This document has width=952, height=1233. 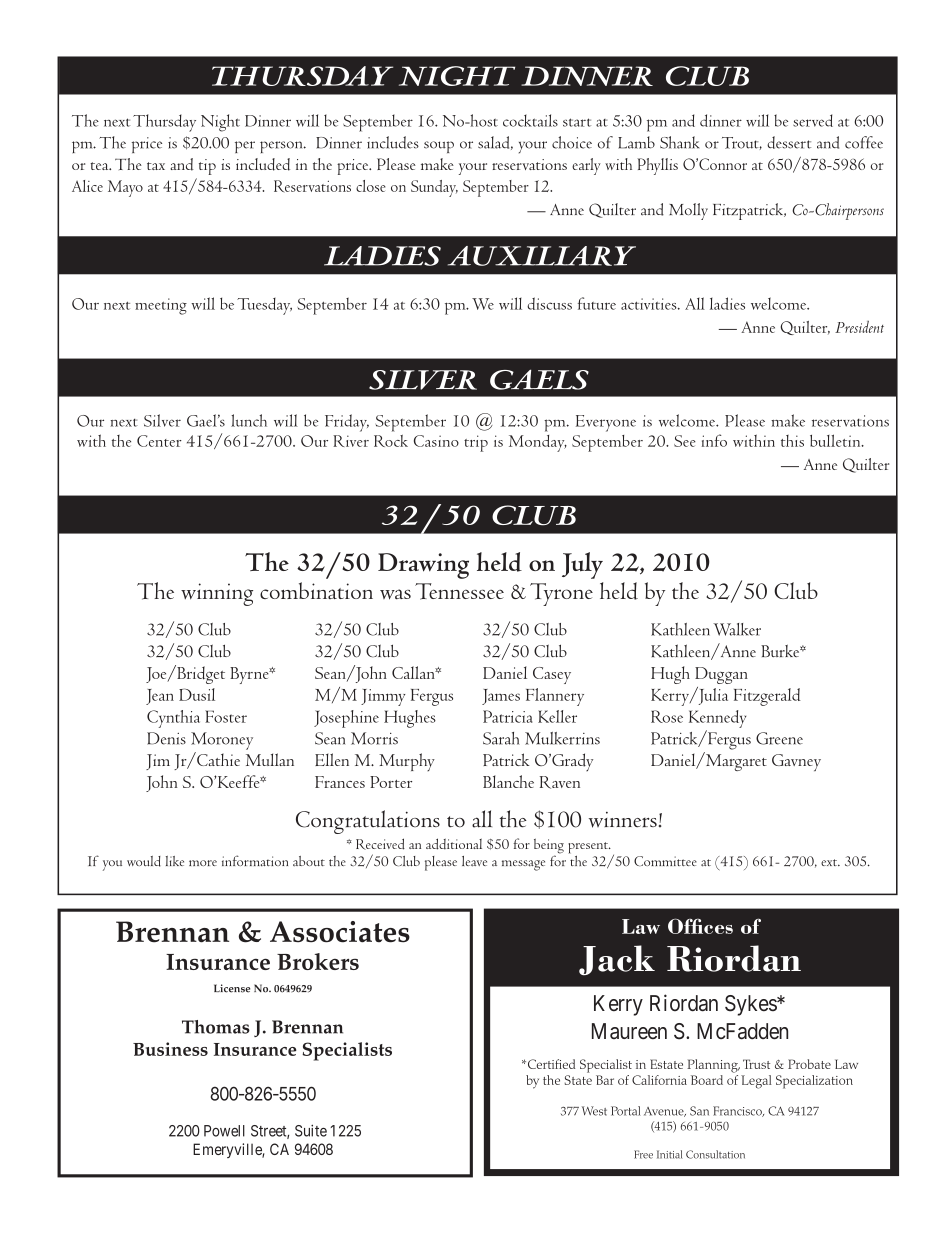 What do you see at coordinates (423, 566) in the document?
I see `Drawing` at bounding box center [423, 566].
